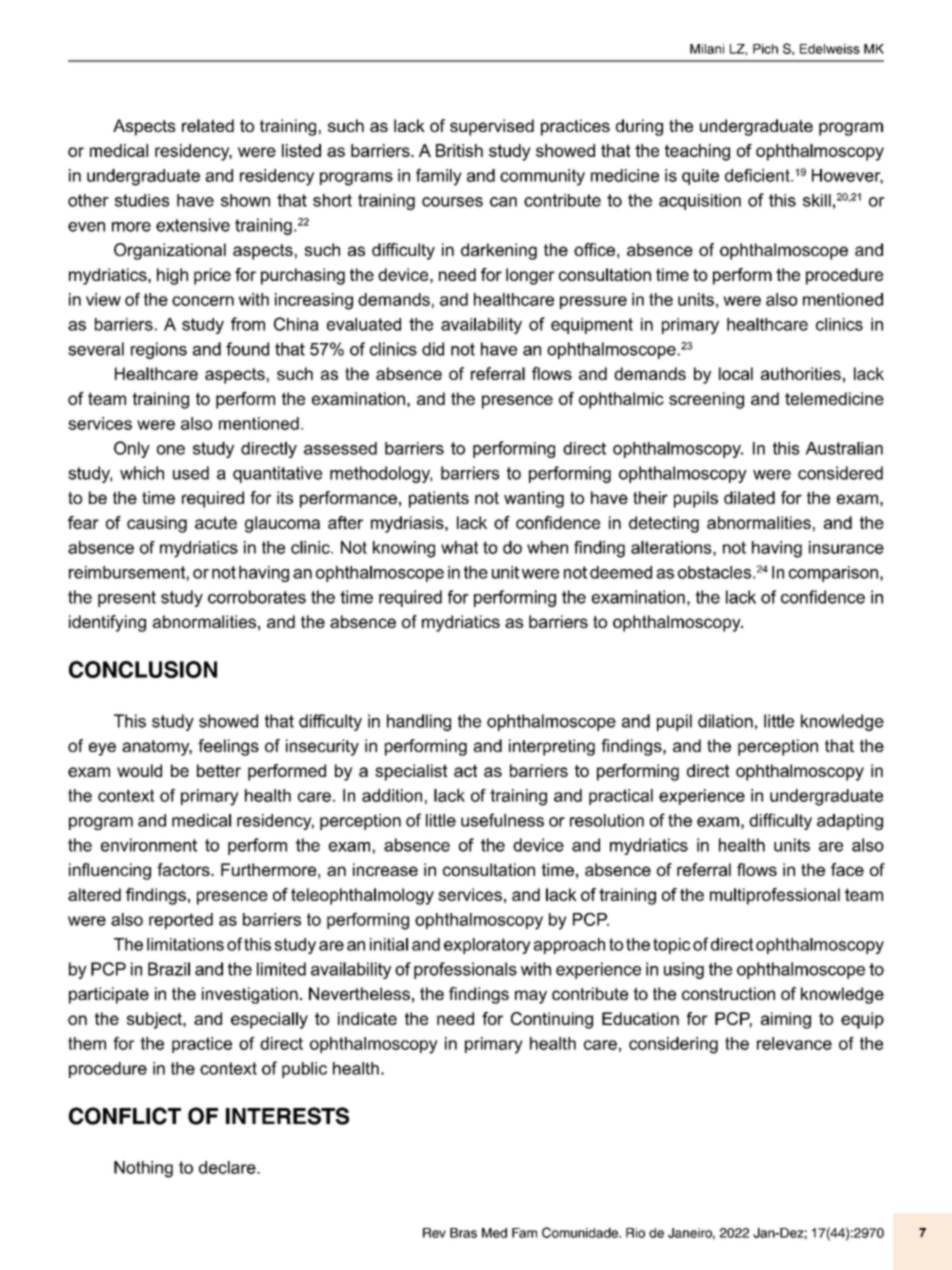 Image resolution: width=952 pixels, height=1270 pixels. I want to click on British, so click(459, 150).
